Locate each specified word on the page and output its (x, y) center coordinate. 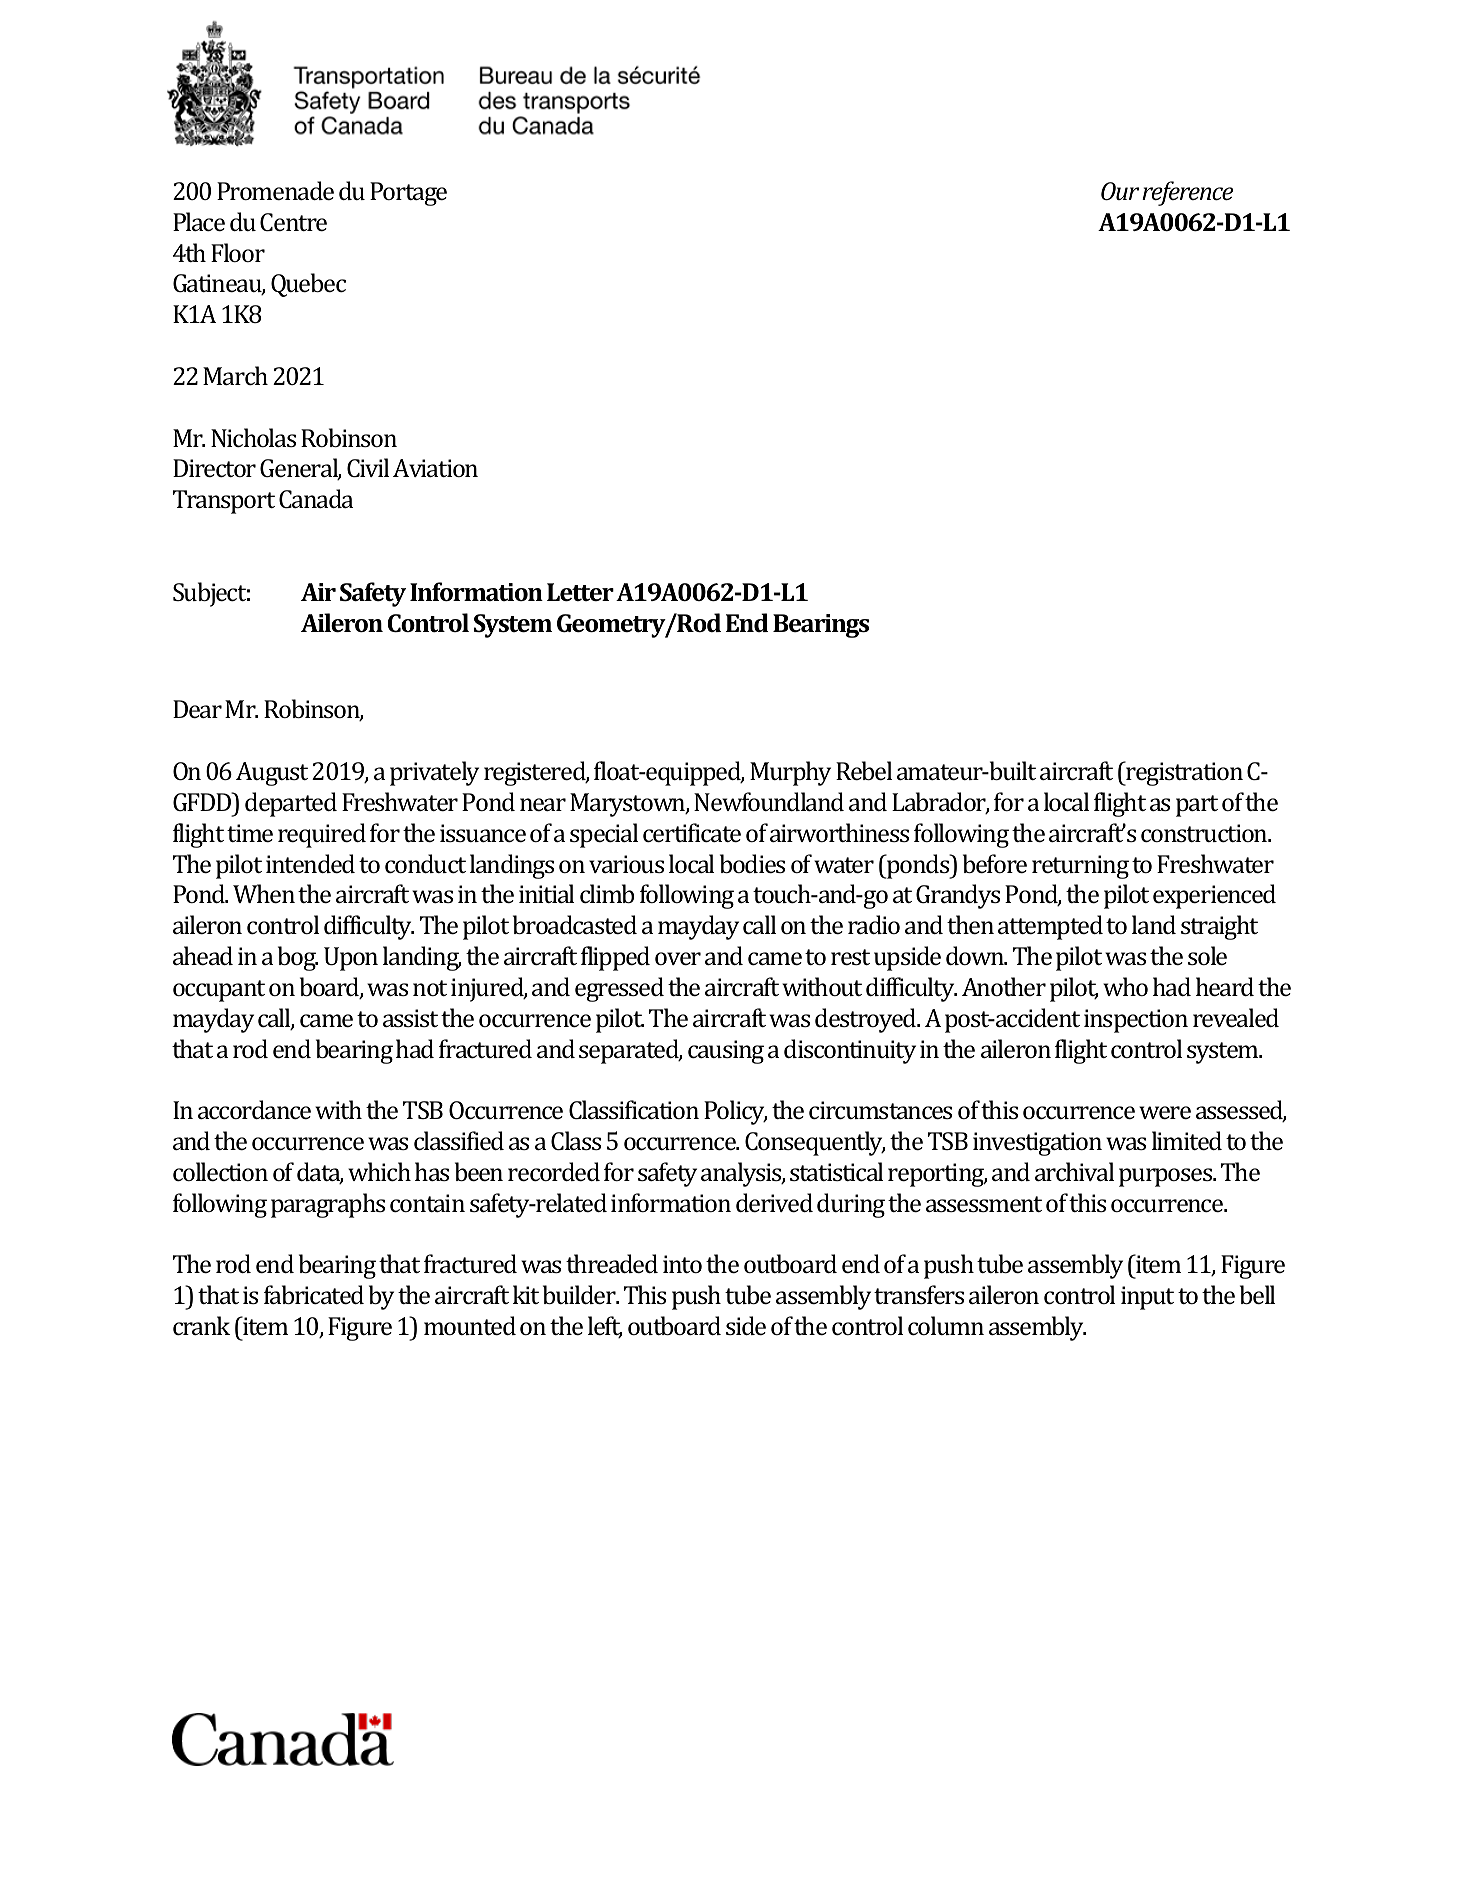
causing (726, 1052)
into (682, 1264)
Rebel (864, 770)
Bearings (821, 626)
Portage (408, 194)
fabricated (314, 1294)
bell (1257, 1294)
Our (1120, 191)
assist (410, 1018)
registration (1183, 773)
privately (434, 773)
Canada (316, 498)
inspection (1136, 1021)
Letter (580, 592)
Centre (293, 222)
